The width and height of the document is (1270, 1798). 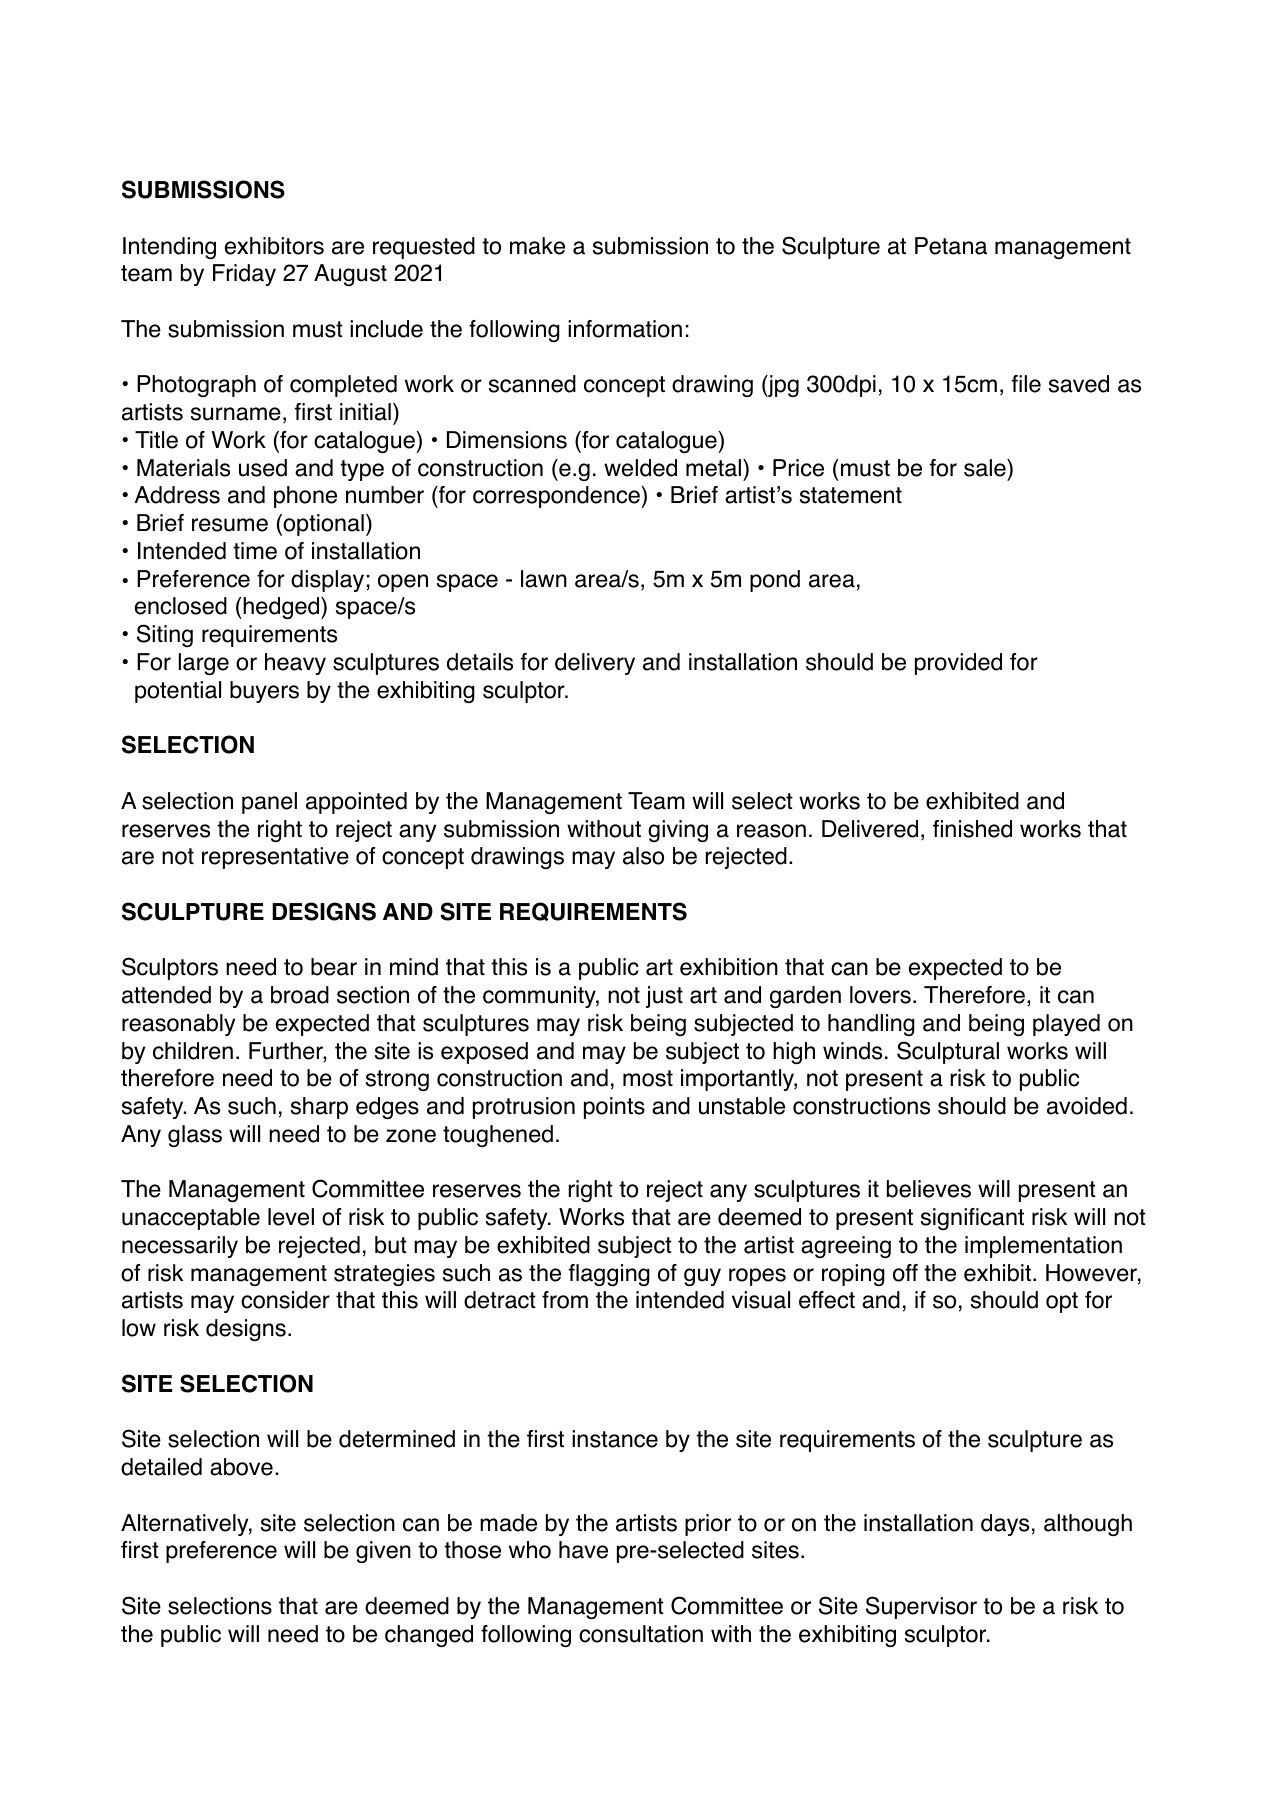 What do you see at coordinates (1026, 384) in the document?
I see `file` at bounding box center [1026, 384].
